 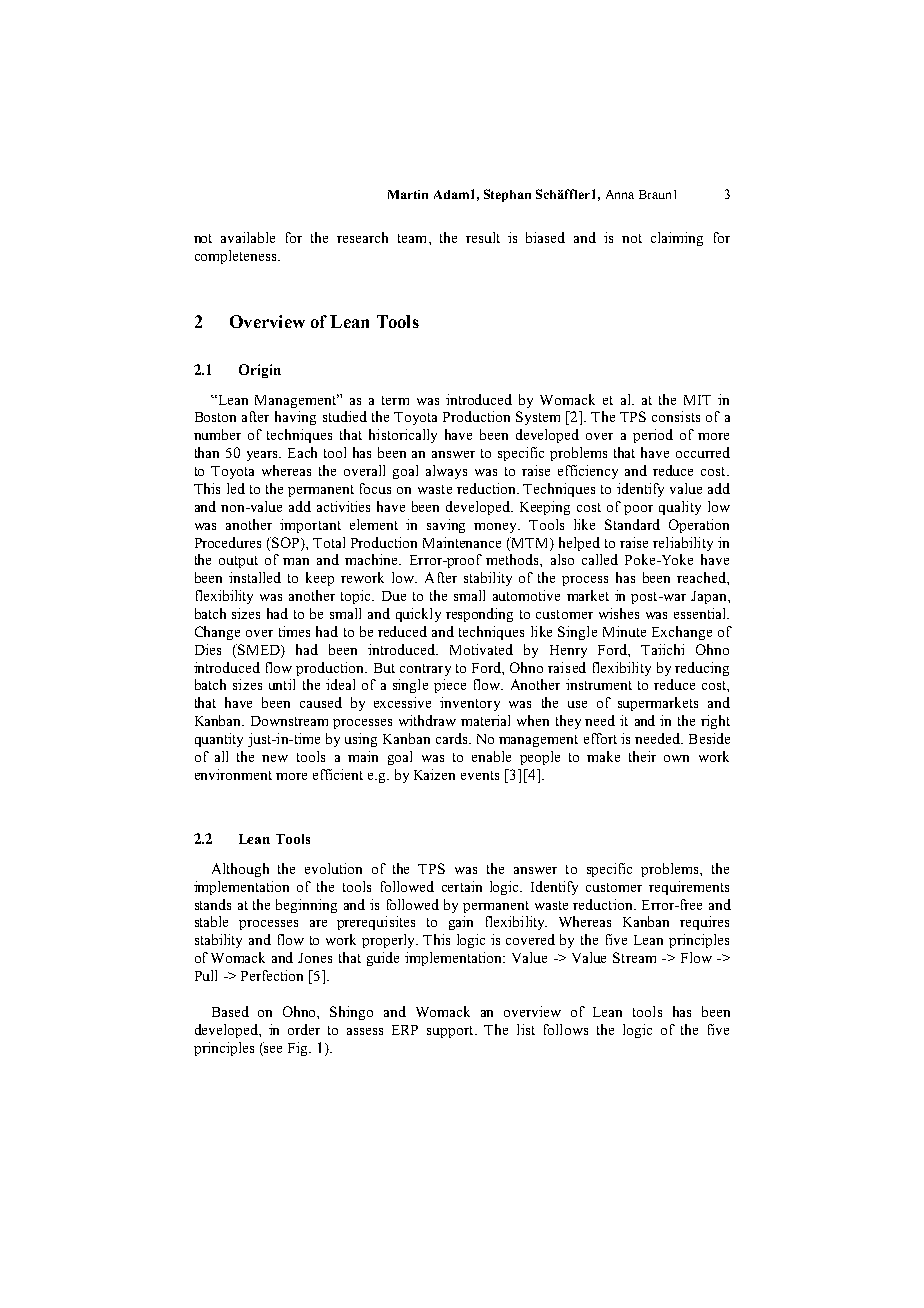 I want to click on claiming, so click(x=677, y=239).
